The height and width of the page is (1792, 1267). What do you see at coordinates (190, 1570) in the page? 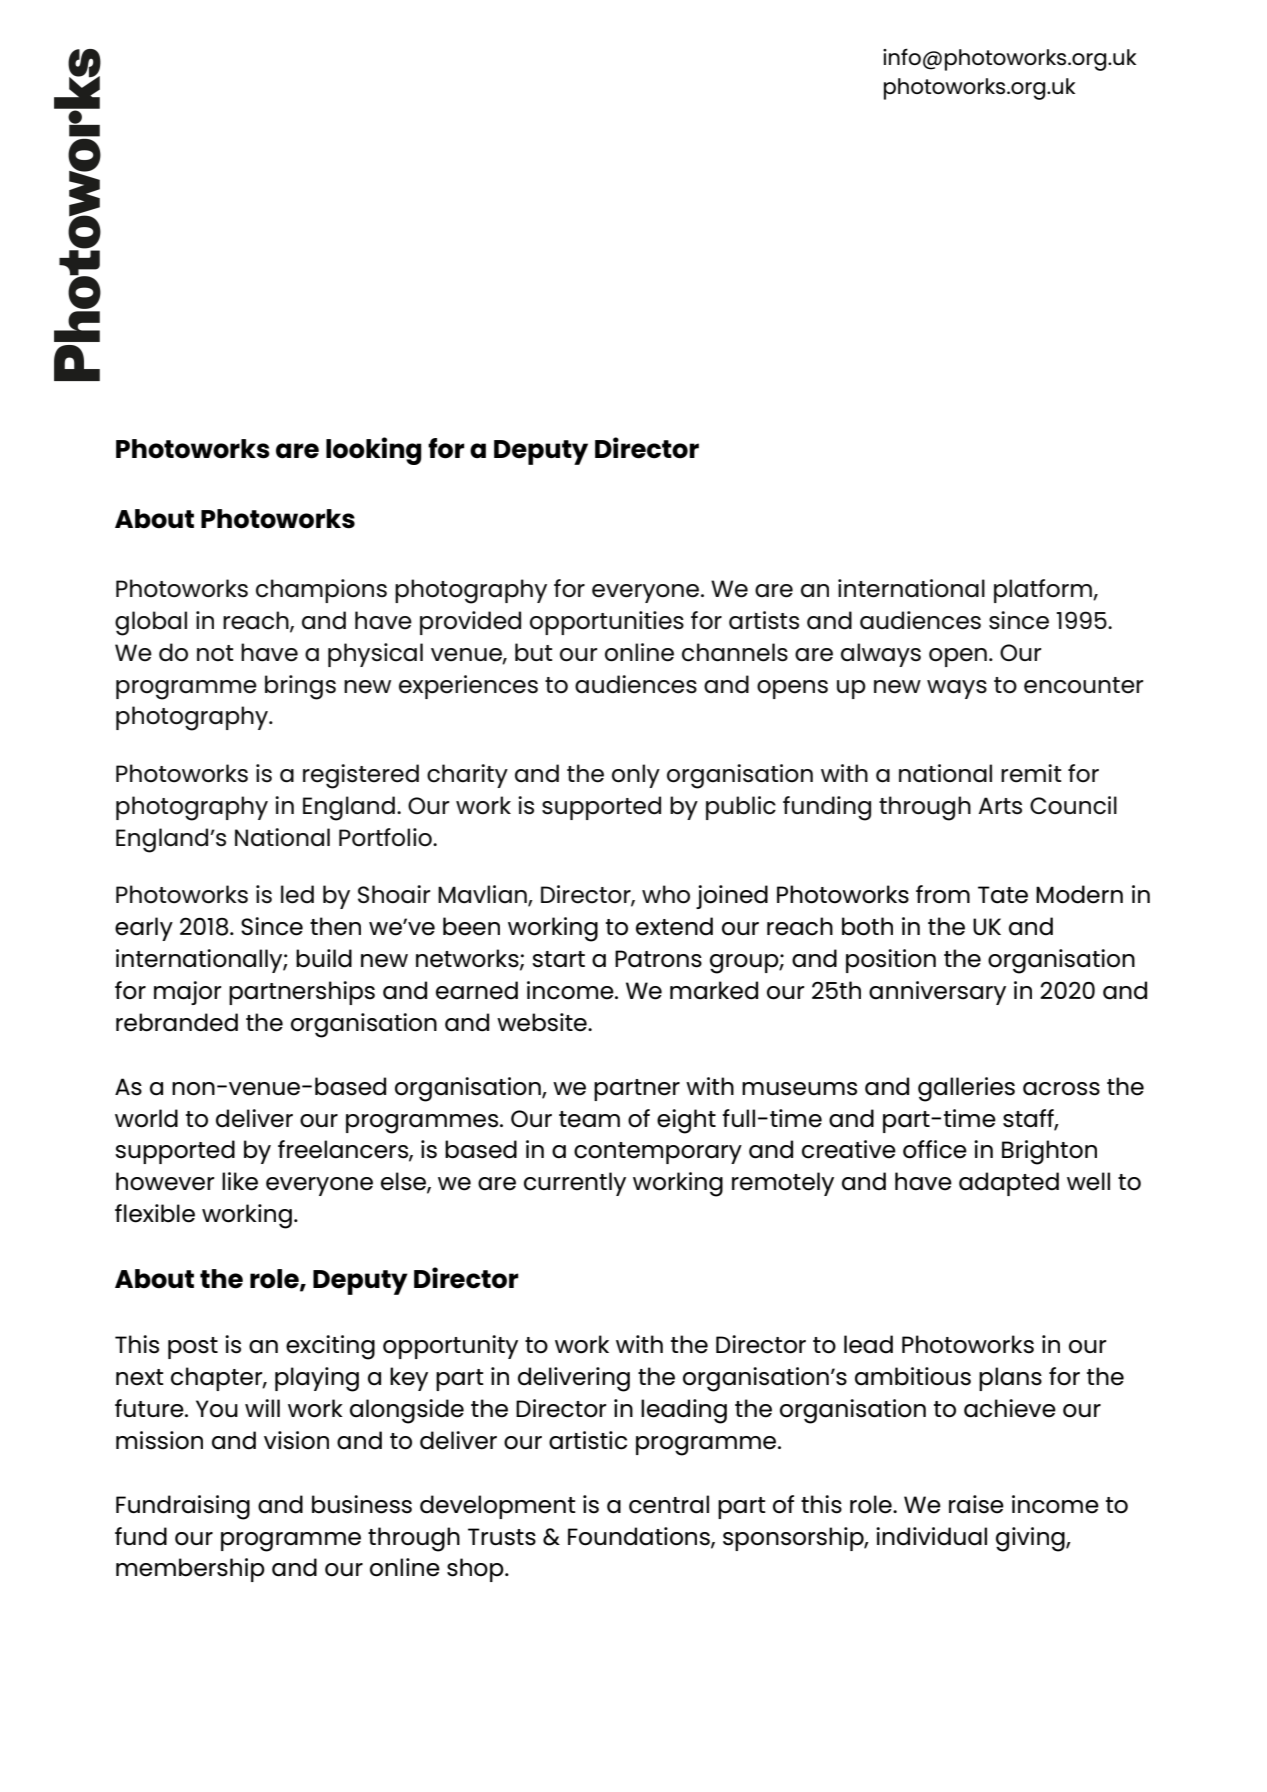
I see `membership` at bounding box center [190, 1570].
